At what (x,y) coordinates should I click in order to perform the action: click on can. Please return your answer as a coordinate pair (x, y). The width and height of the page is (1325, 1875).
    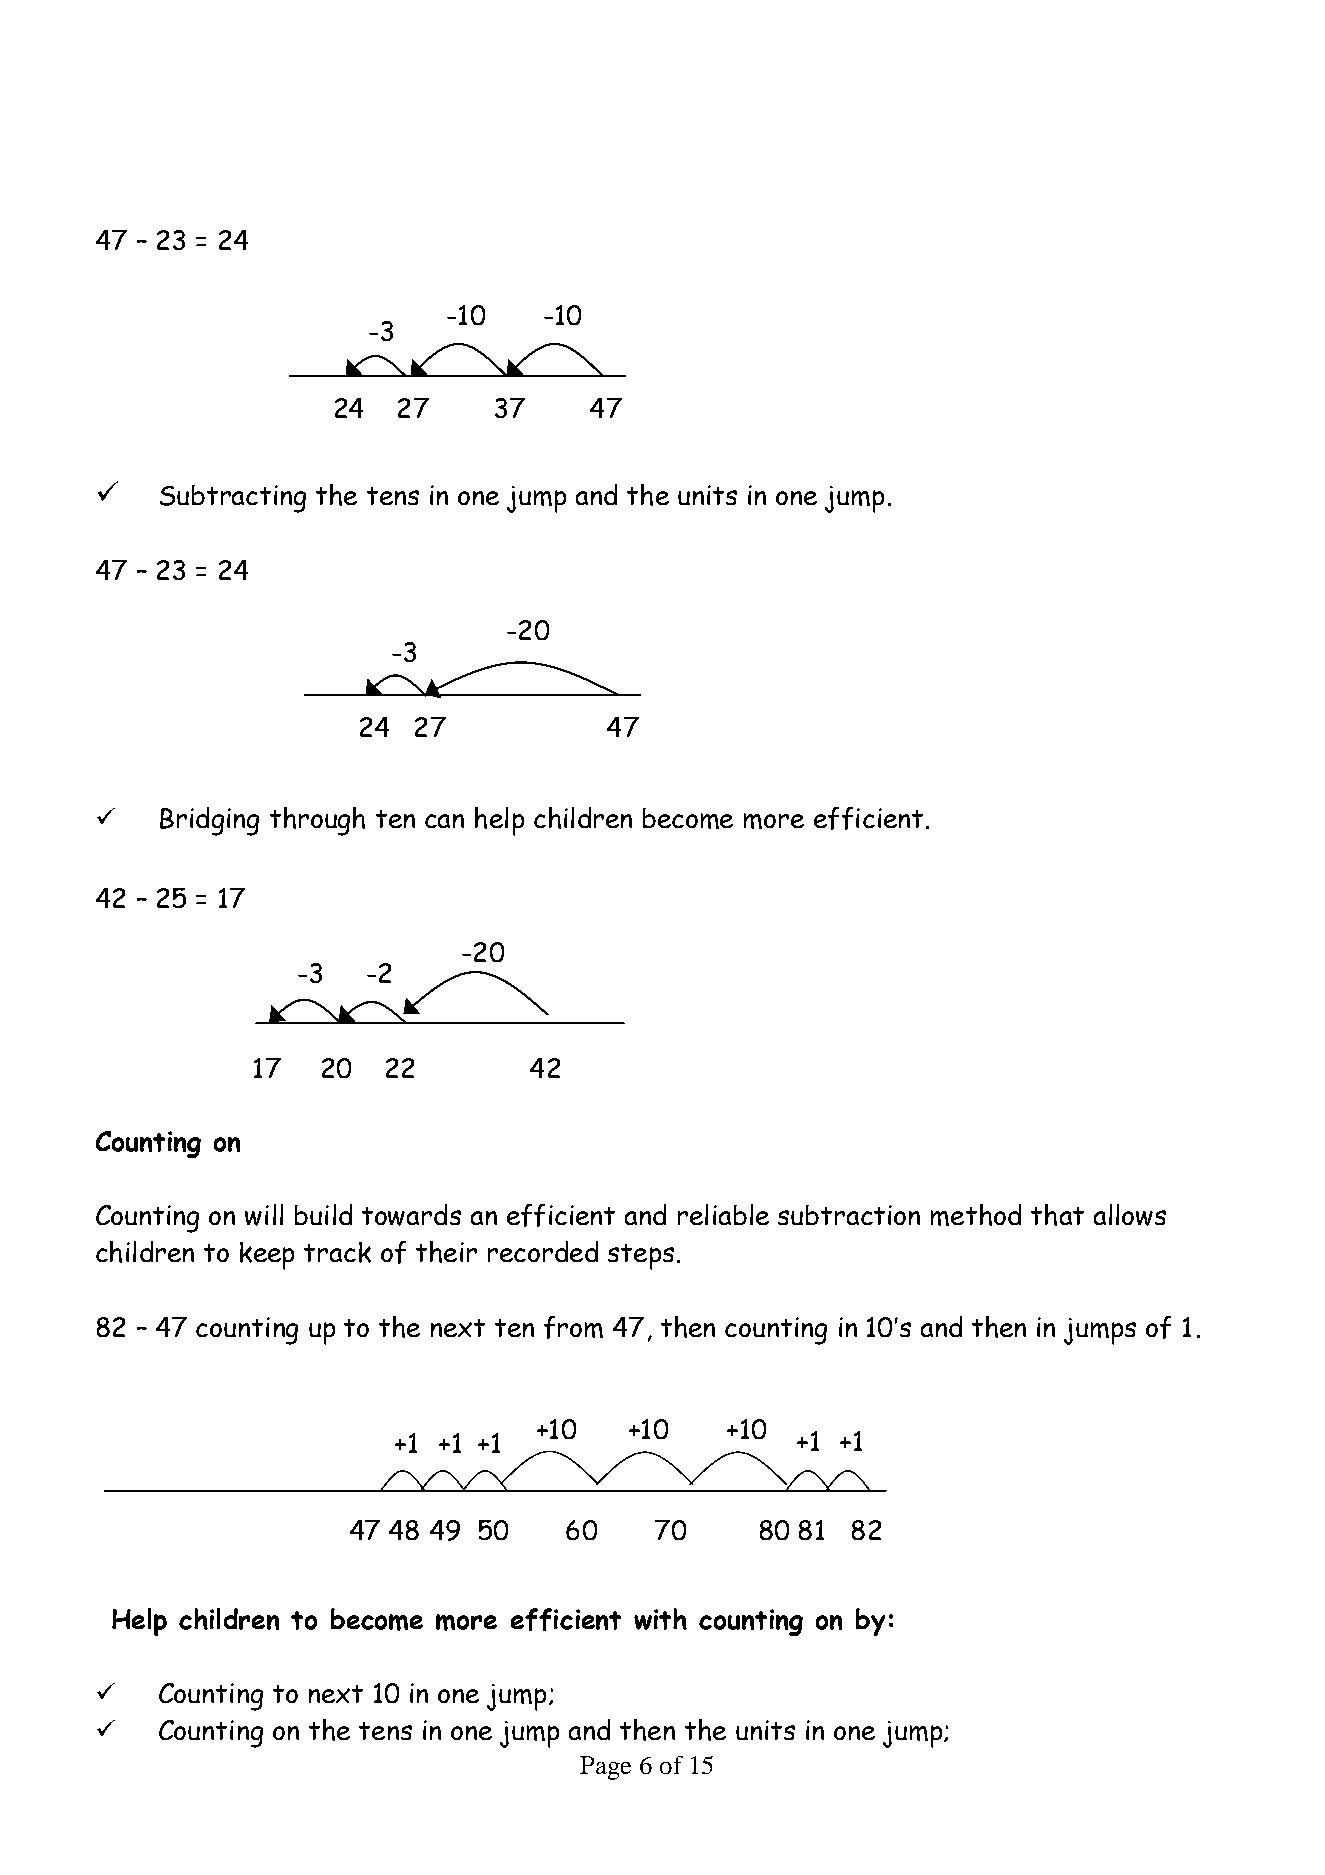
    Looking at the image, I should click on (444, 821).
